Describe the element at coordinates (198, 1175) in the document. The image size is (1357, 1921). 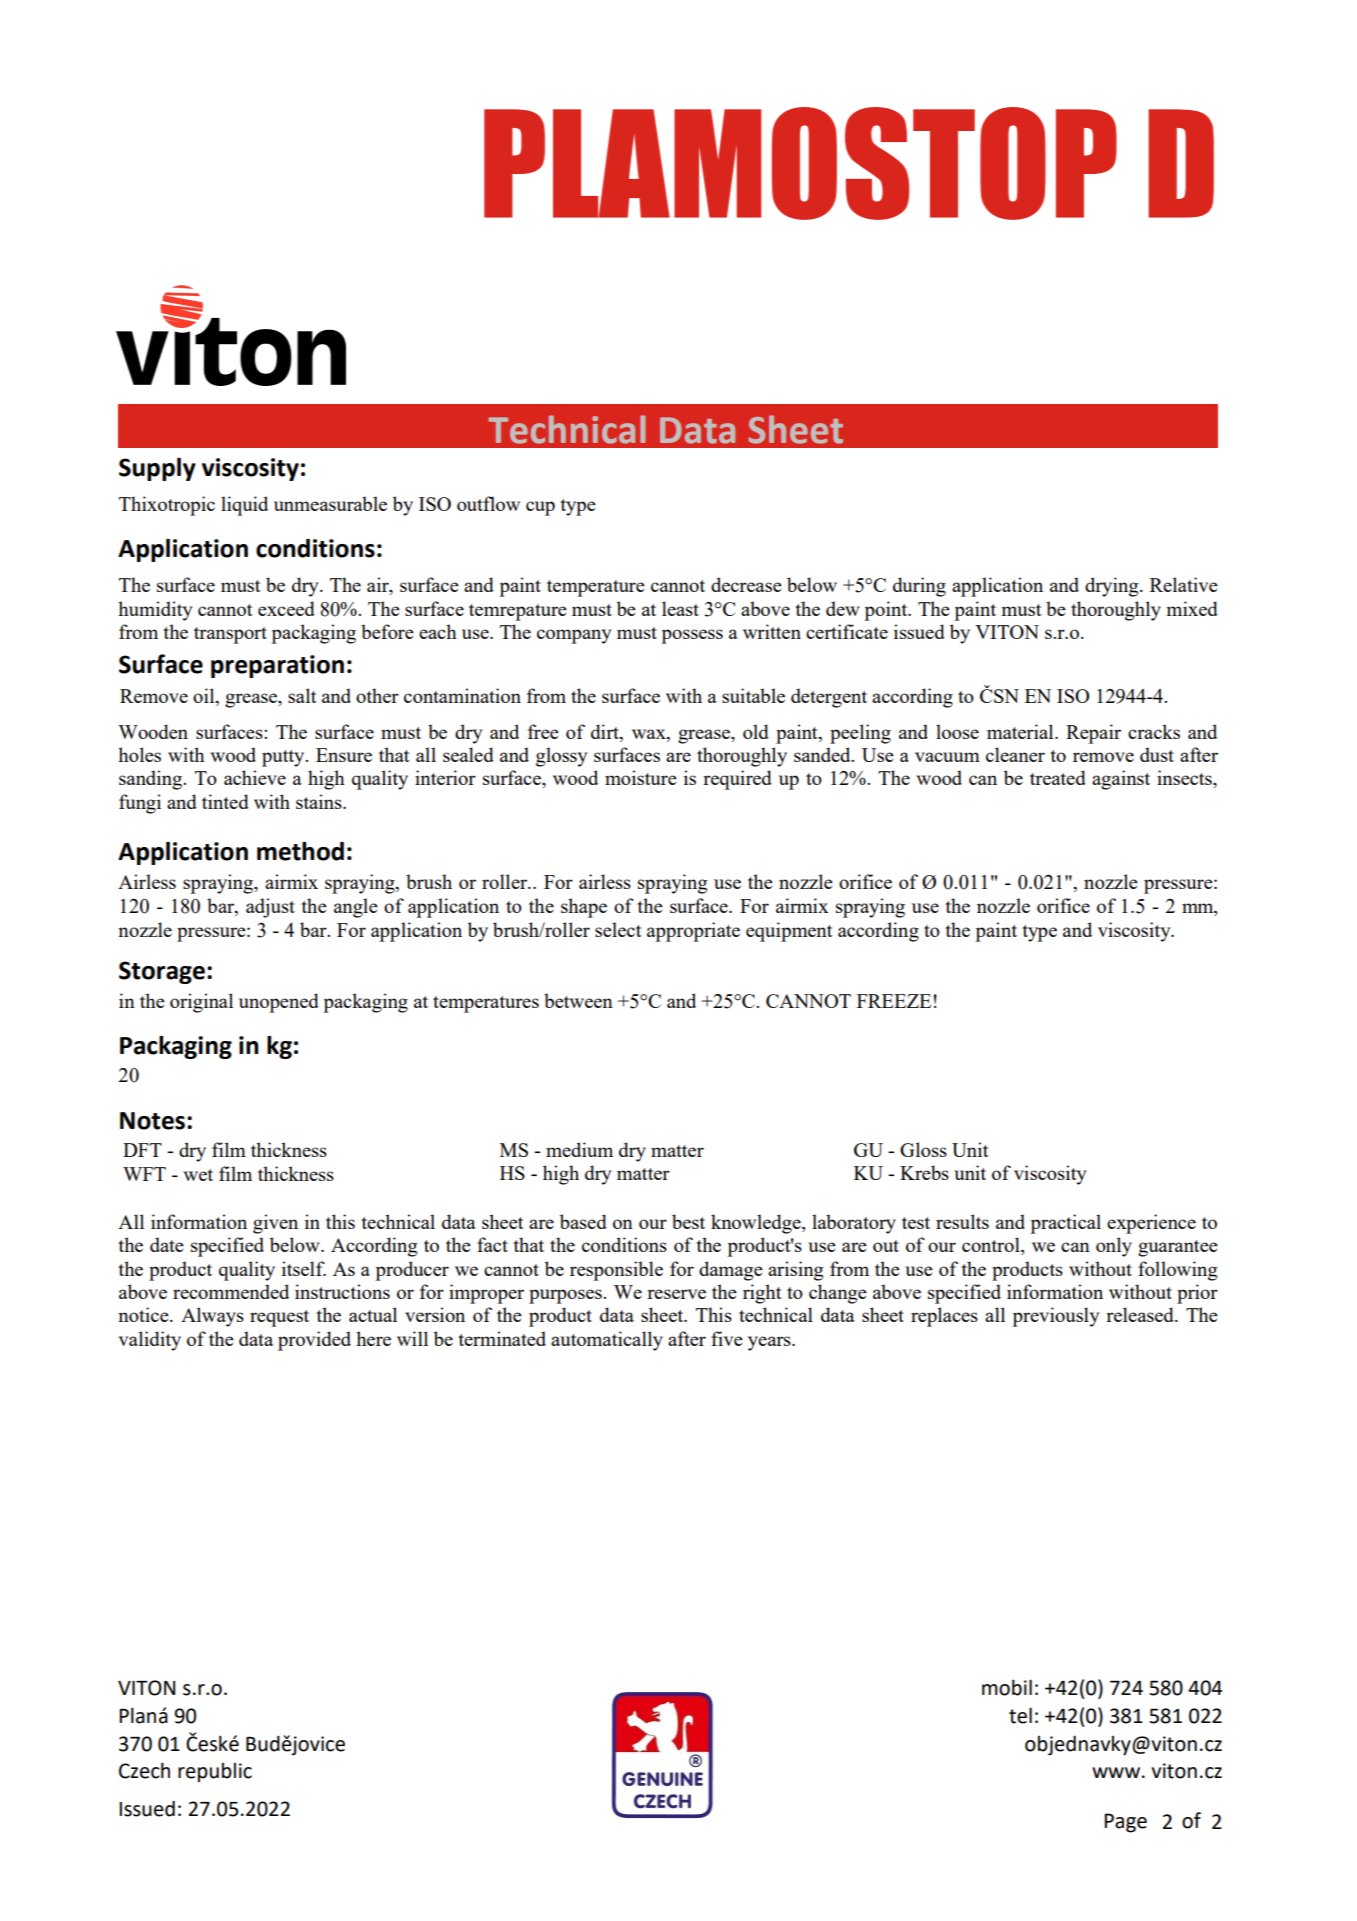
I see `wet` at that location.
